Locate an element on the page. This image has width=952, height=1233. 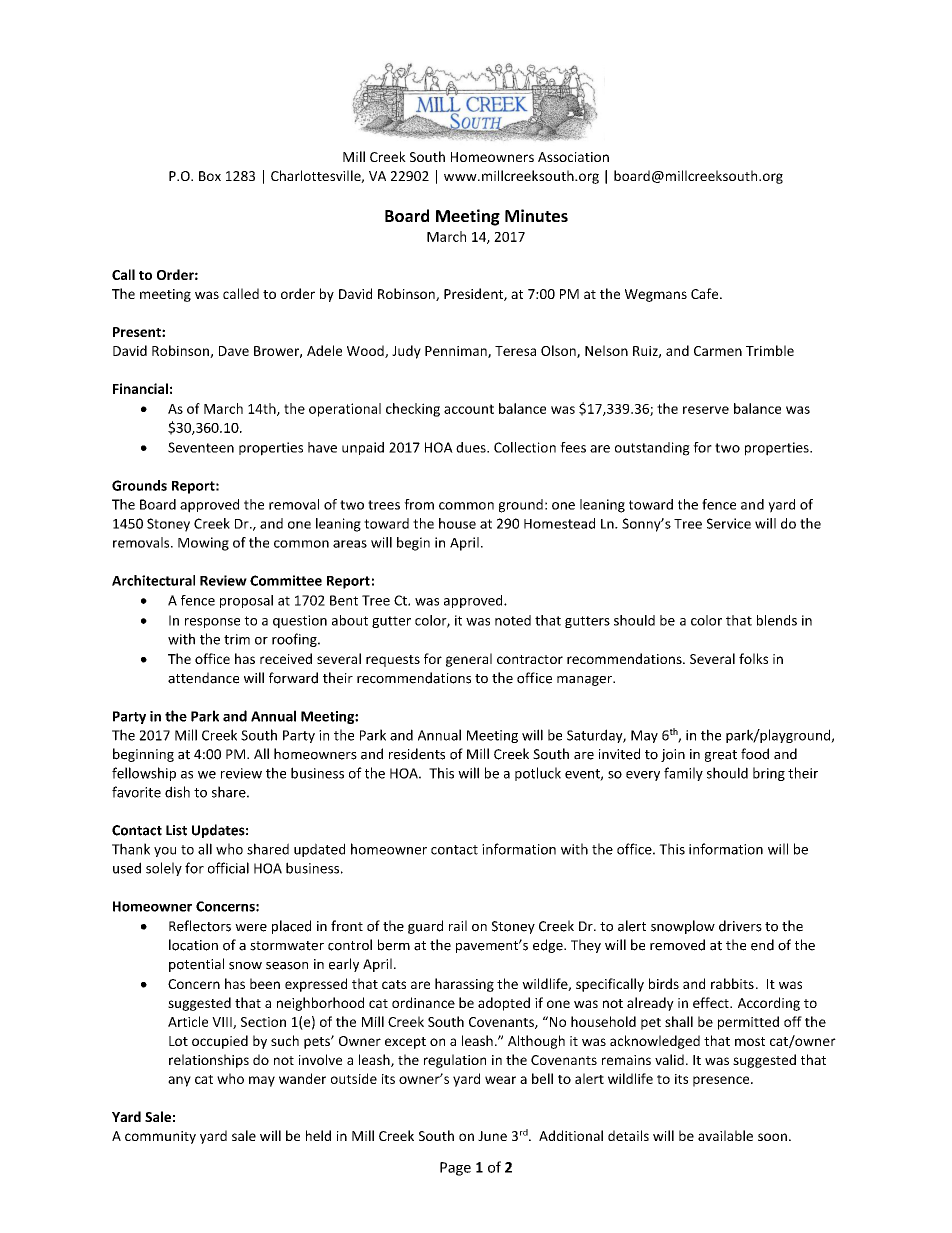
Page is located at coordinates (455, 1169).
